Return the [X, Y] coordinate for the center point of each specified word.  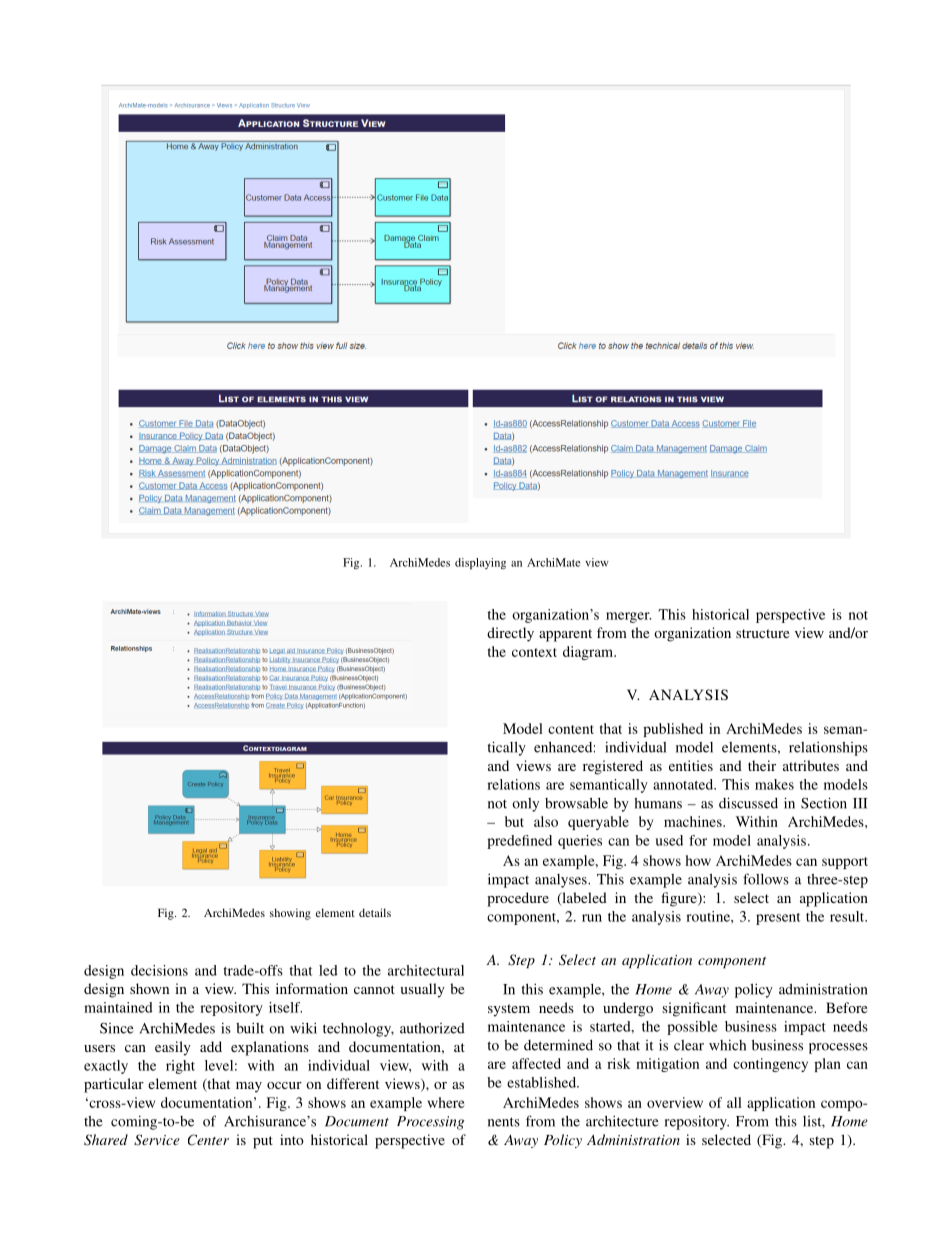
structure [762, 633]
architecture [622, 1121]
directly [510, 634]
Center [208, 1140]
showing [290, 914]
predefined [519, 842]
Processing [430, 1123]
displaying [480, 563]
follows [766, 879]
